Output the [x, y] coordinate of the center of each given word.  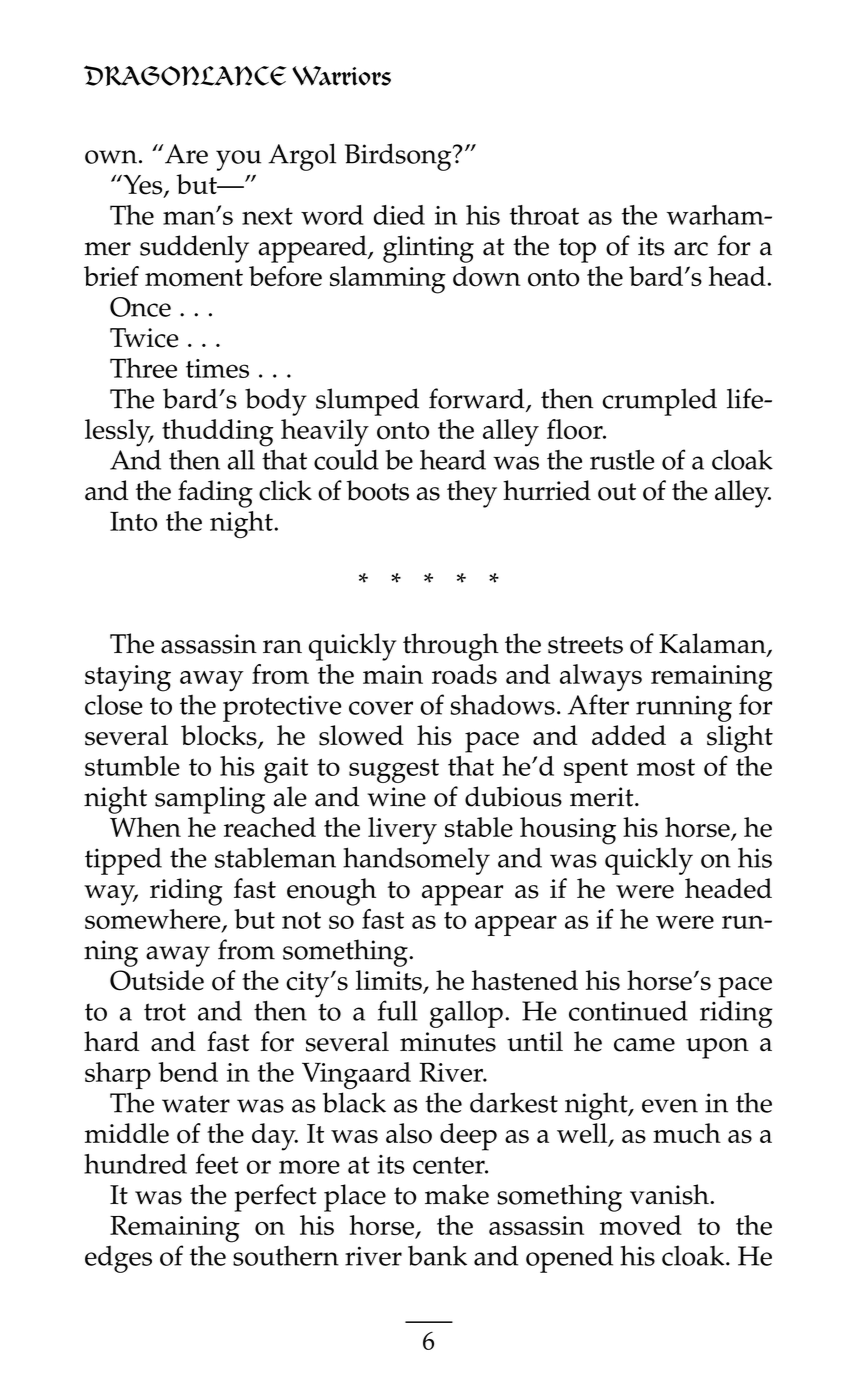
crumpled [659, 402]
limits [390, 981]
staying [128, 678]
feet [217, 1163]
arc [691, 249]
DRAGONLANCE [185, 75]
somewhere [154, 920]
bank [437, 1256]
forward [478, 399]
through [451, 647]
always [601, 677]
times [217, 368]
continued [628, 1011]
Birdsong [399, 157]
